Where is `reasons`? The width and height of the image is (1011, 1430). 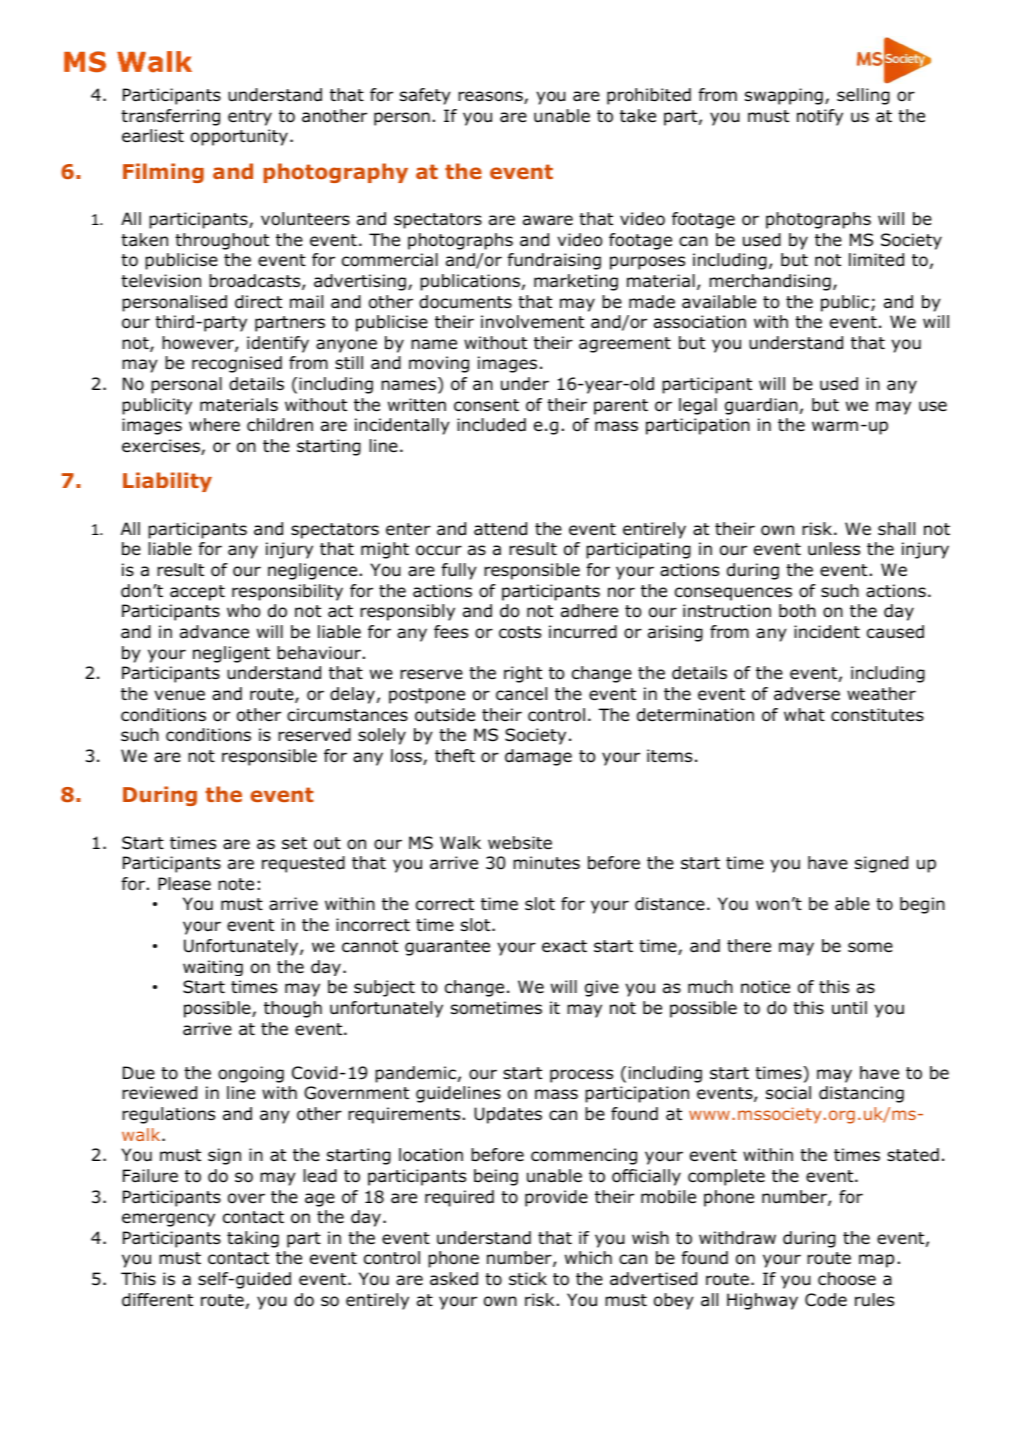 reasons is located at coordinates (491, 97).
